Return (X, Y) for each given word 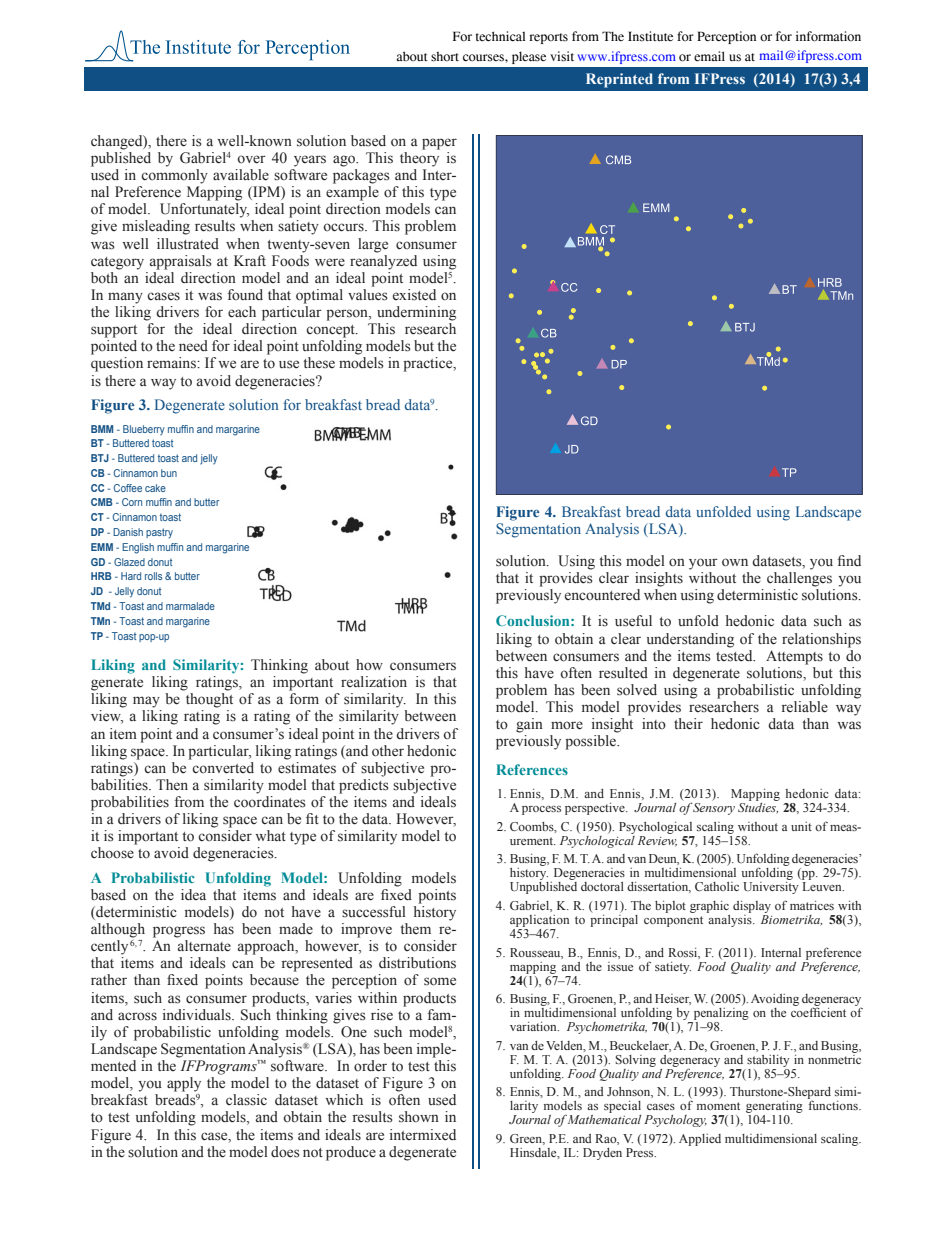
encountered (602, 595)
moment (718, 1106)
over (251, 159)
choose (112, 853)
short (445, 57)
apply (184, 1084)
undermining (416, 313)
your (703, 564)
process (541, 810)
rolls (153, 576)
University (771, 888)
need (193, 345)
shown (419, 1117)
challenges (799, 579)
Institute (650, 36)
